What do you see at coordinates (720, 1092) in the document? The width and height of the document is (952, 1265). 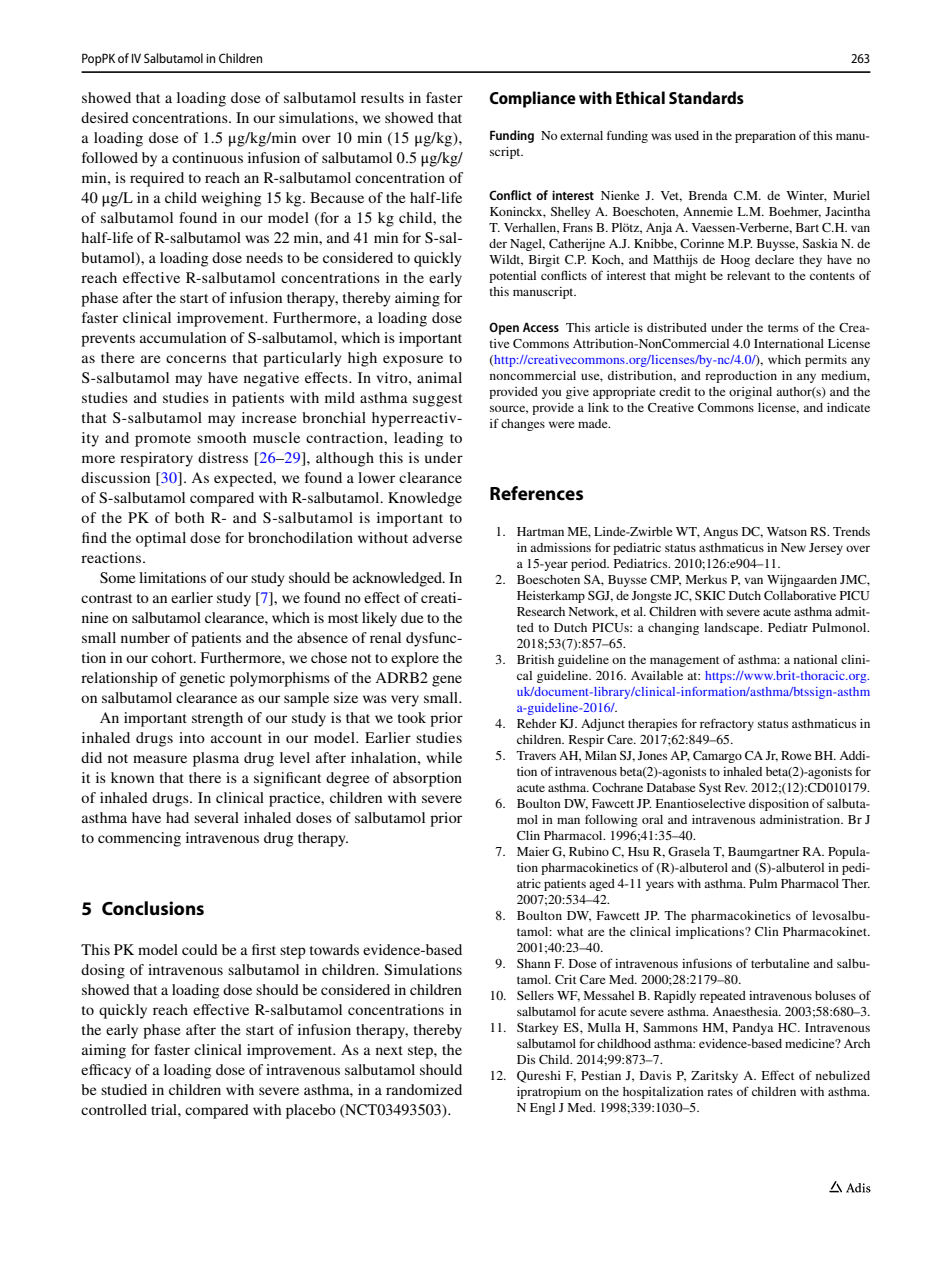 I see `rates` at bounding box center [720, 1092].
